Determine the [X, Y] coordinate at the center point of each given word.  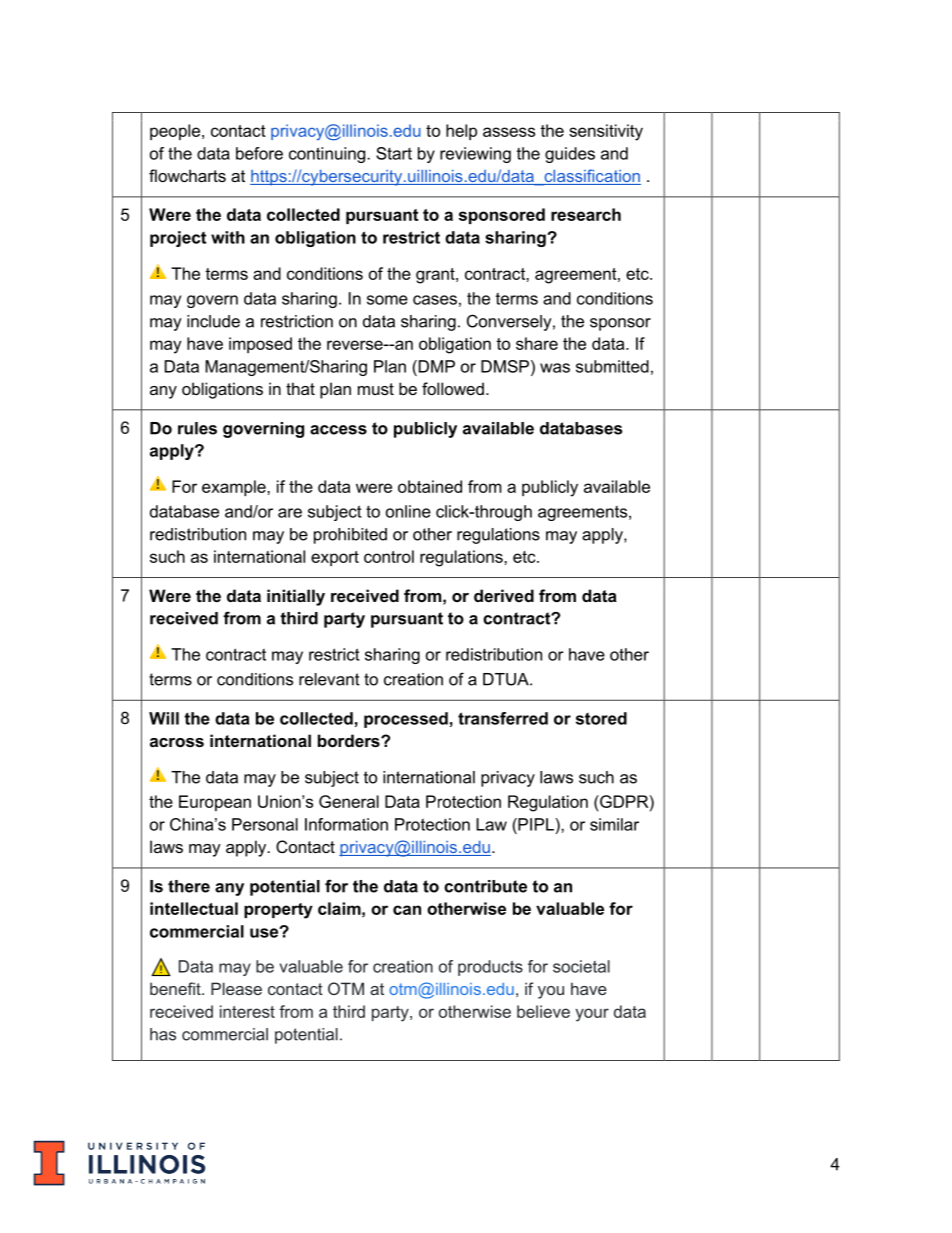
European [215, 803]
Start [394, 153]
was [555, 368]
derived [504, 595]
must [376, 389]
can [407, 910]
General [349, 801]
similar [614, 824]
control [389, 556]
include [213, 321]
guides [570, 155]
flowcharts [187, 175]
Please [236, 988]
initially [296, 597]
